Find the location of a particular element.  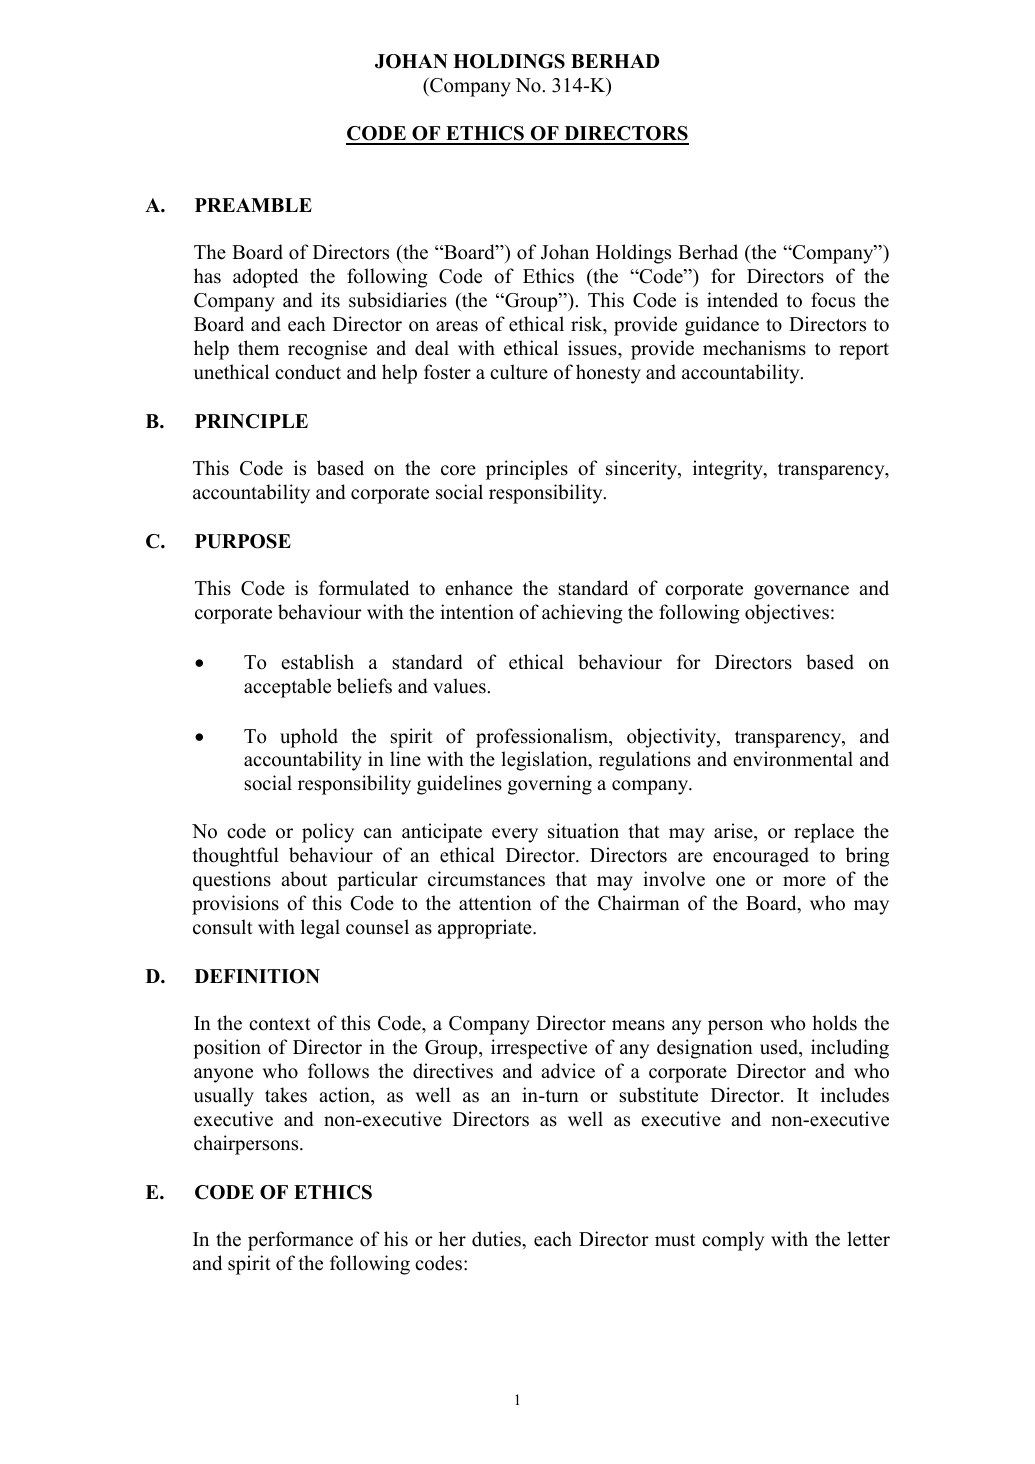

areas is located at coordinates (457, 326).
